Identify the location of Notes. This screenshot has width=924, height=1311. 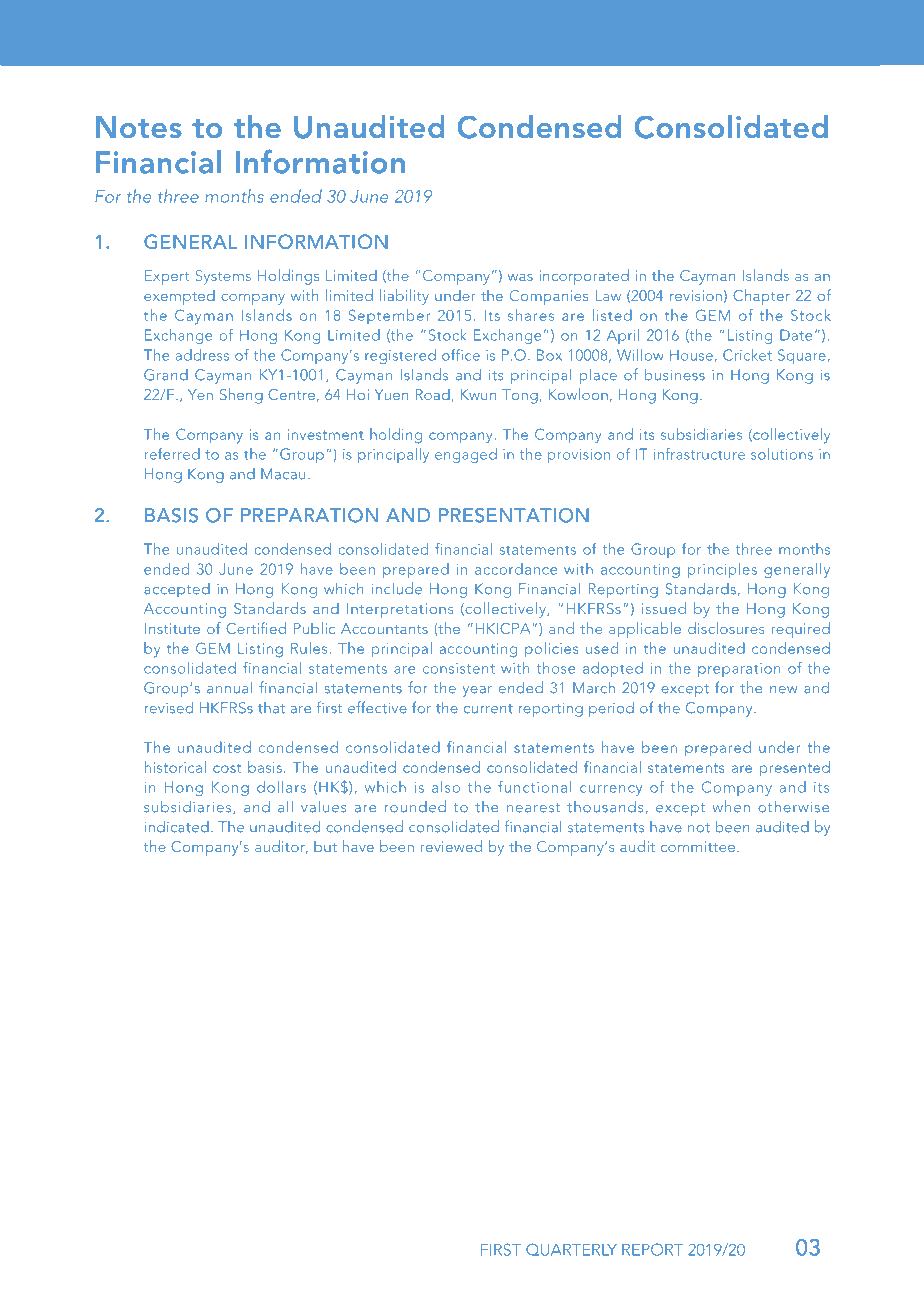
(139, 127).
